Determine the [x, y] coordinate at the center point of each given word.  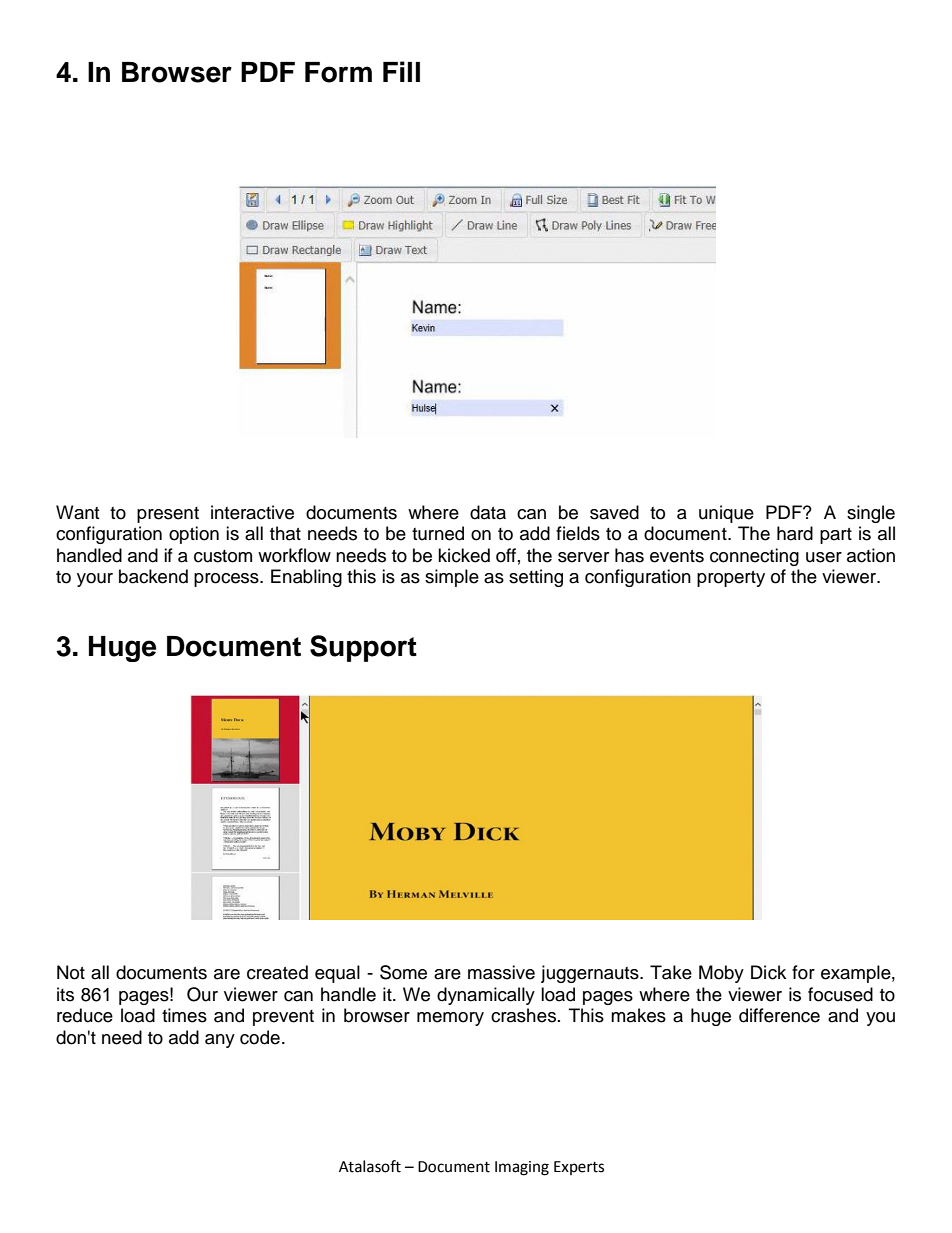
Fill [401, 71]
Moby [721, 974]
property [731, 579]
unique [726, 514]
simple [452, 578]
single [871, 514]
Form [338, 72]
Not [71, 972]
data [488, 512]
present [168, 515]
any [220, 1041]
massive [501, 972]
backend [153, 576]
